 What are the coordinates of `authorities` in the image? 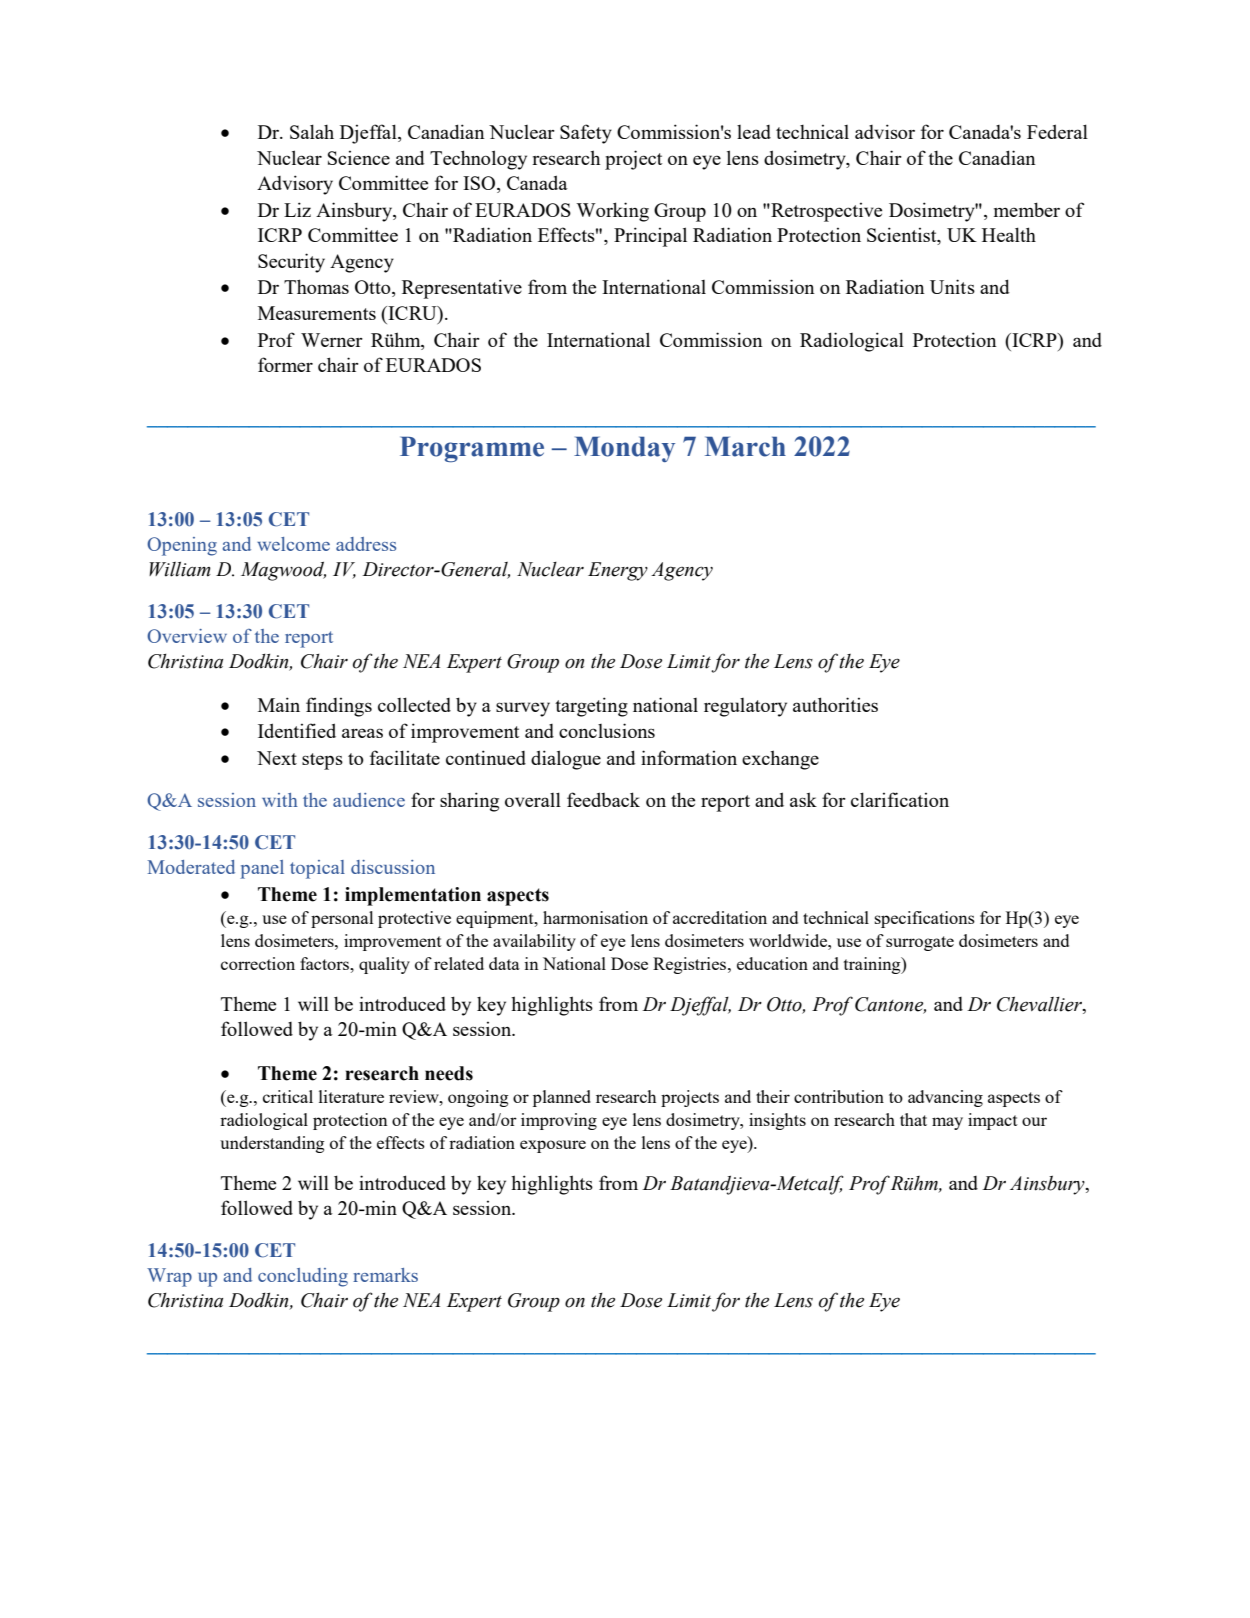 It's located at (835, 704).
